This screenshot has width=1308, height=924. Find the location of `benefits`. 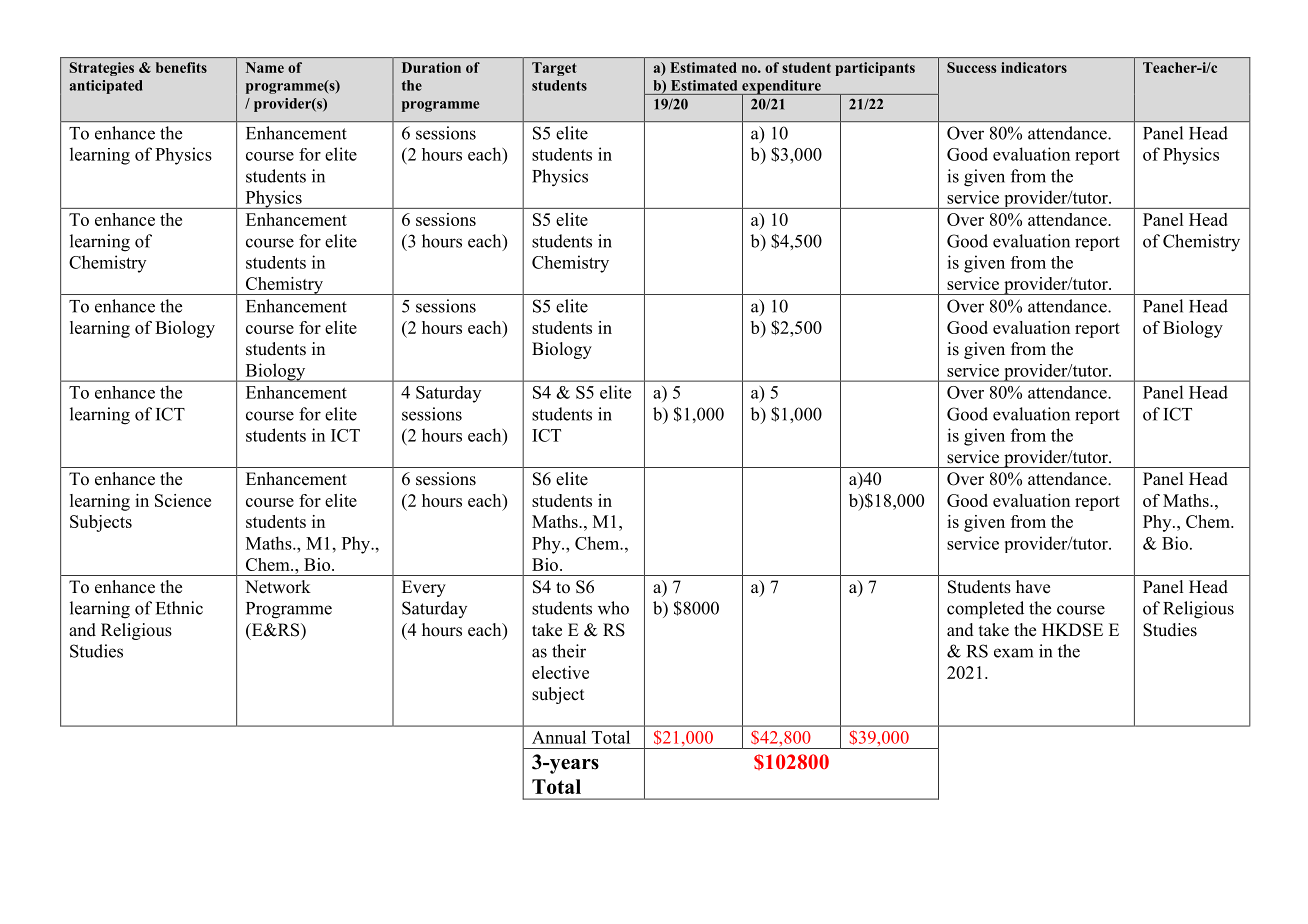

benefits is located at coordinates (181, 67).
